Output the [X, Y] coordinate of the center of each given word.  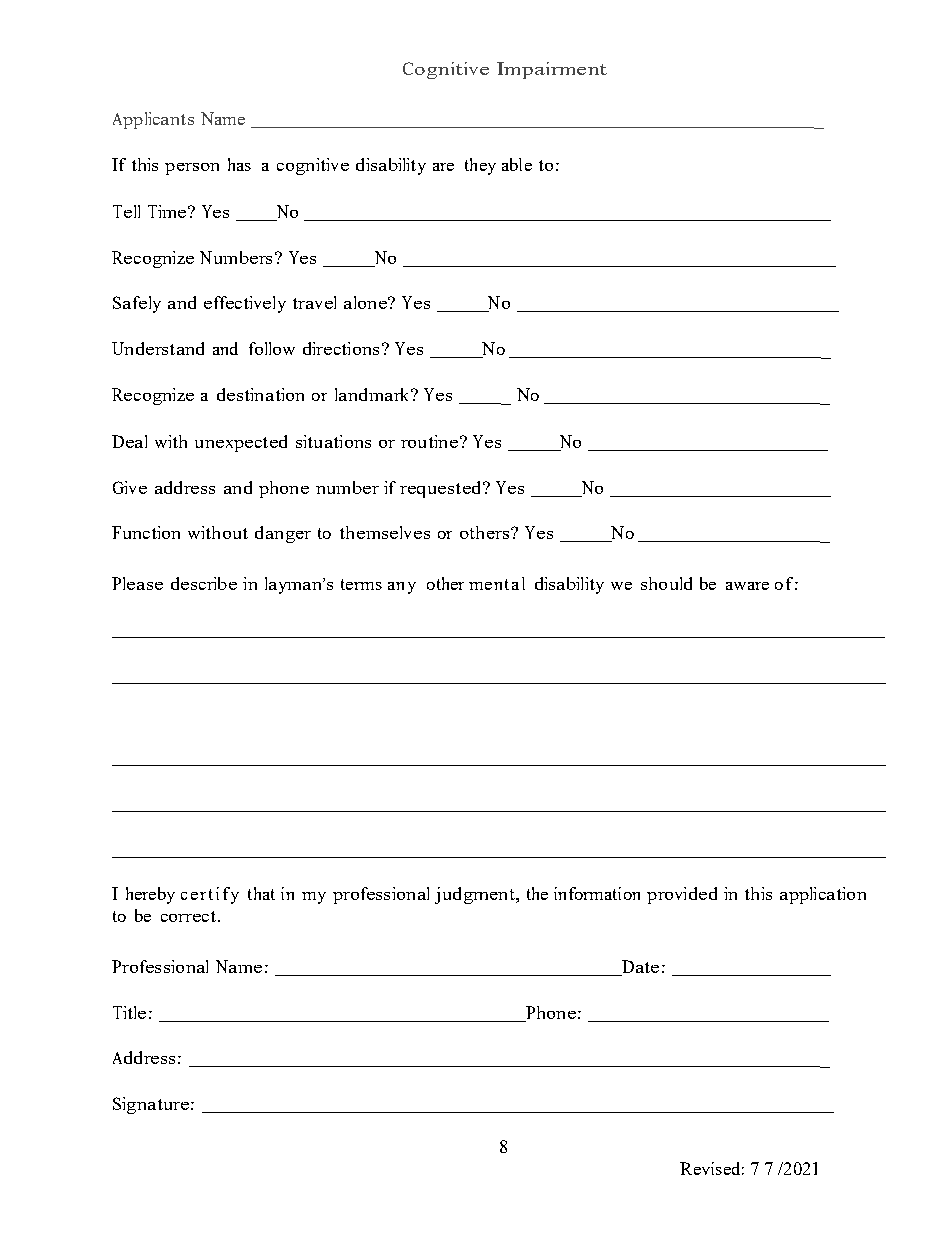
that [261, 893]
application [823, 895]
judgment [476, 895]
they [480, 166]
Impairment [552, 70]
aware [747, 586]
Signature [151, 1105]
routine [429, 441]
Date [639, 968]
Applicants [153, 120]
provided [682, 895]
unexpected [241, 443]
